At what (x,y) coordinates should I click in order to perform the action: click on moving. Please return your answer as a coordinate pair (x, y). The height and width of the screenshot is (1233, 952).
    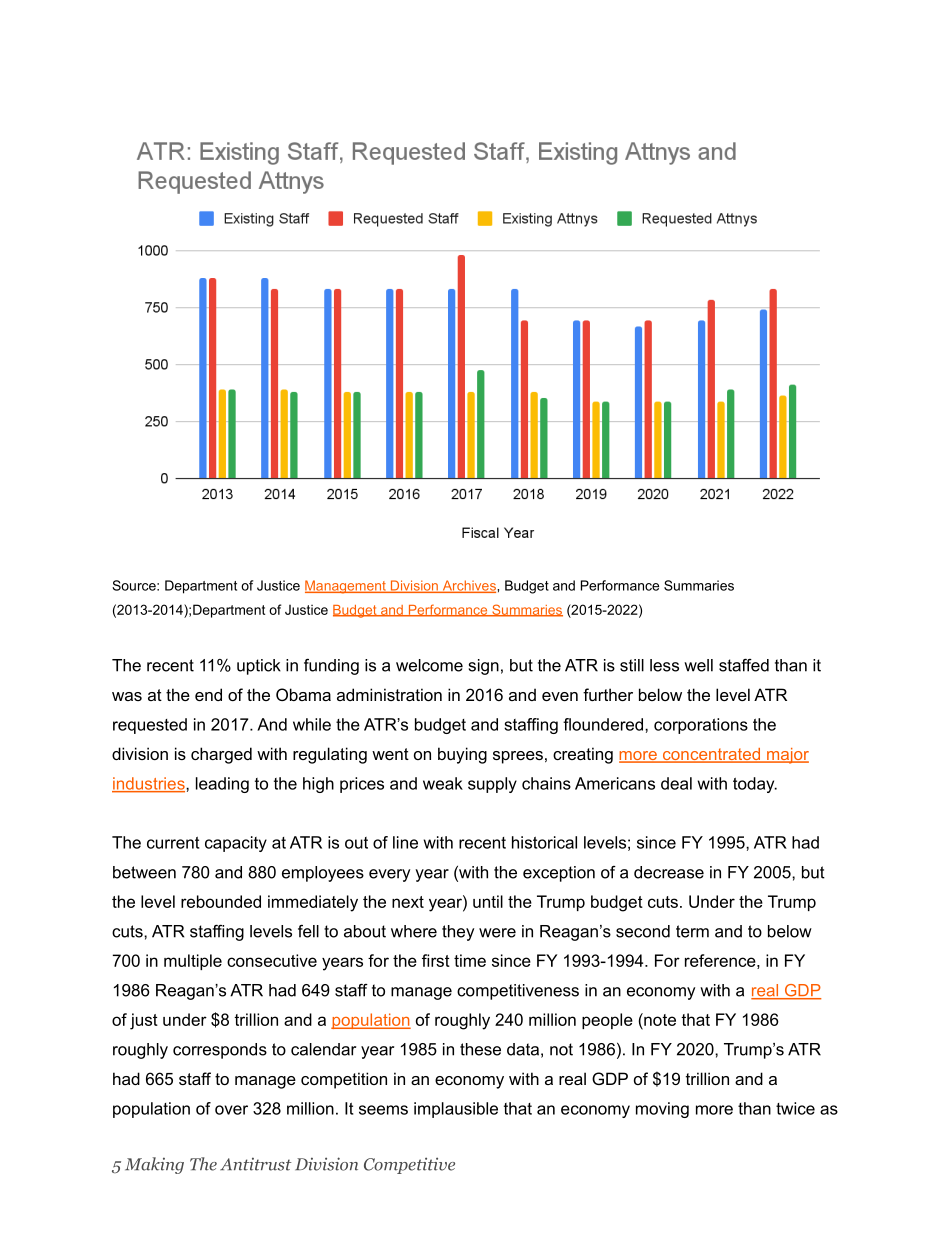
    Looking at the image, I should click on (662, 1110).
